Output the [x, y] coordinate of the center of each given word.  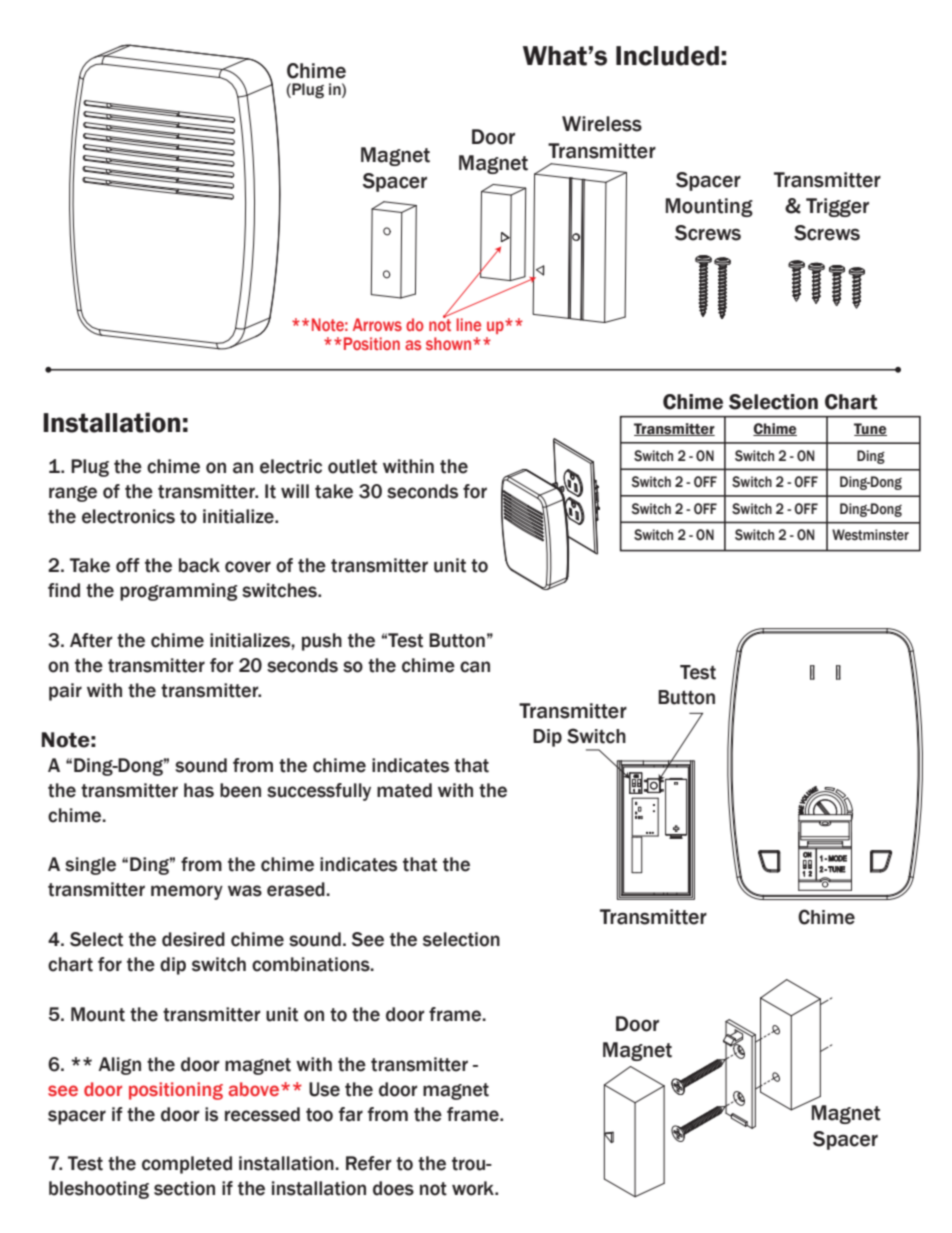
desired [193, 939]
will [295, 491]
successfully [319, 792]
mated [404, 790]
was [245, 891]
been [240, 790]
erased [297, 889]
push [322, 642]
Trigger [837, 207]
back [199, 565]
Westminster [870, 535]
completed [187, 1165]
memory [187, 892]
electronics [128, 516]
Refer [369, 1163]
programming [179, 592]
